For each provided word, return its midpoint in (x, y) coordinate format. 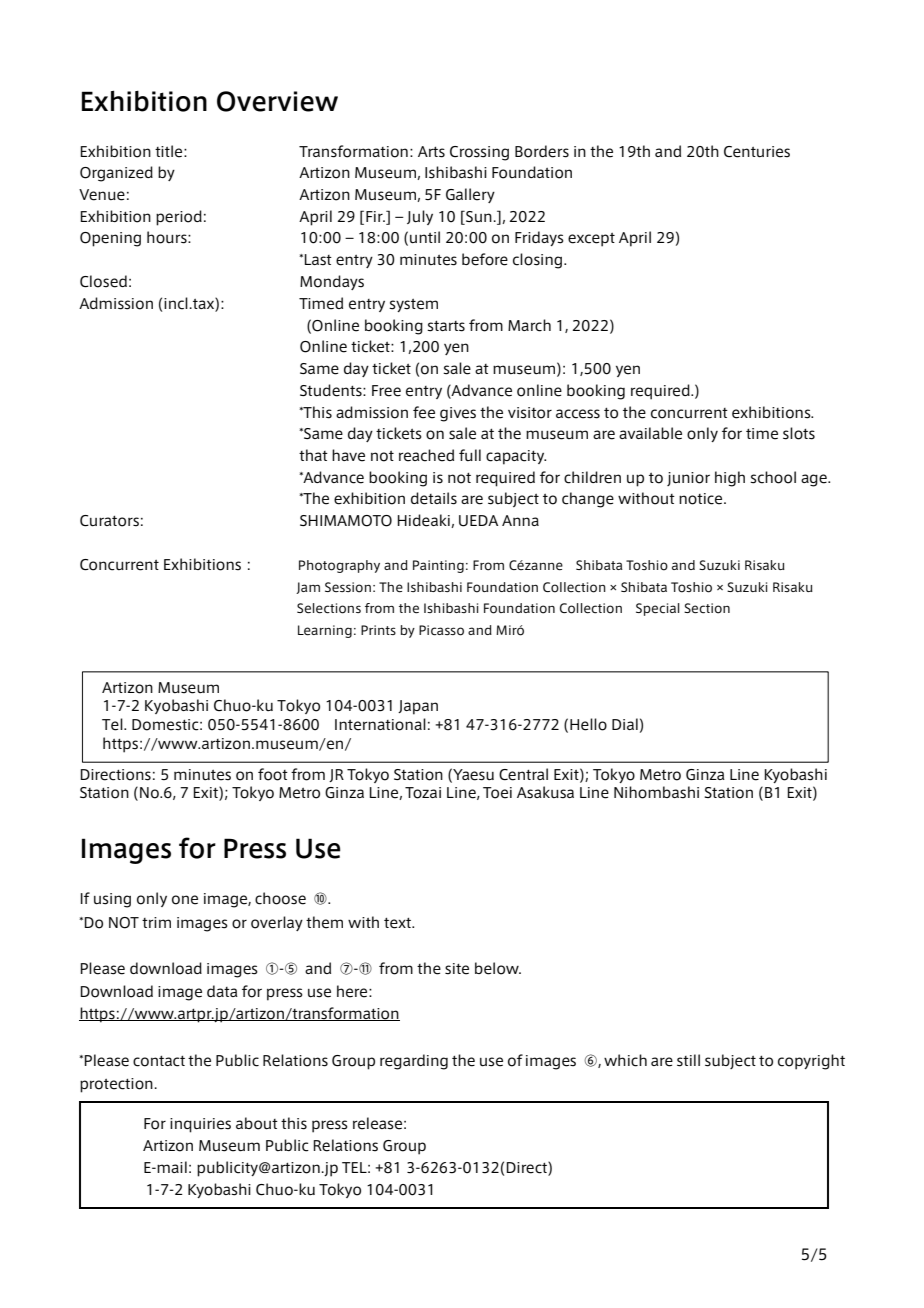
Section (707, 608)
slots (799, 433)
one (185, 900)
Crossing (479, 153)
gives (458, 414)
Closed (103, 281)
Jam (308, 588)
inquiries (200, 1125)
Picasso (441, 630)
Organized (116, 174)
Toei (497, 793)
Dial (625, 724)
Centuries (757, 152)
